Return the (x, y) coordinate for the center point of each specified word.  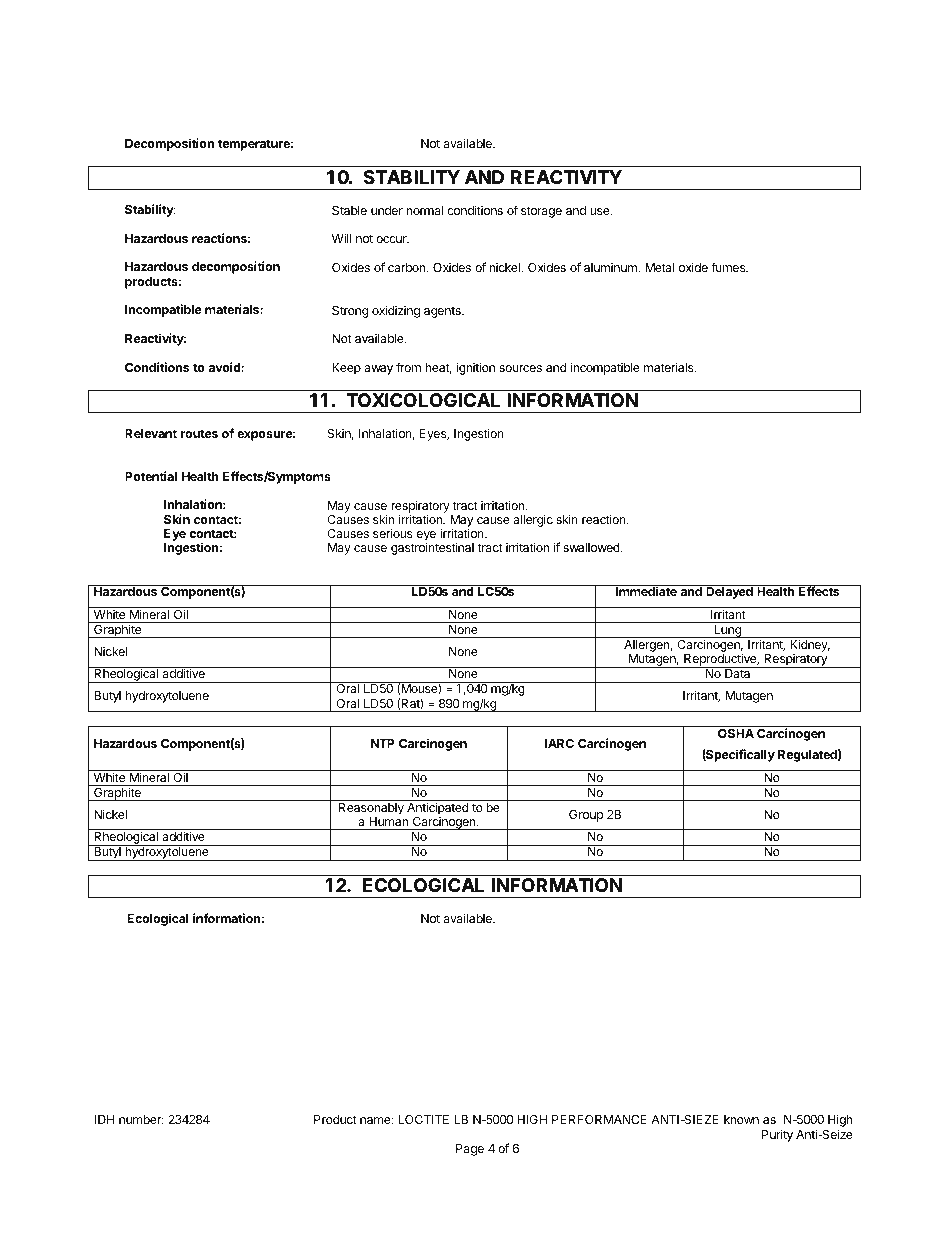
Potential (151, 476)
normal (424, 210)
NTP (383, 743)
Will (341, 238)
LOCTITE (424, 1119)
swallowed (592, 547)
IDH (104, 1119)
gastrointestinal (432, 548)
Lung (727, 631)
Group (586, 816)
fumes (729, 267)
